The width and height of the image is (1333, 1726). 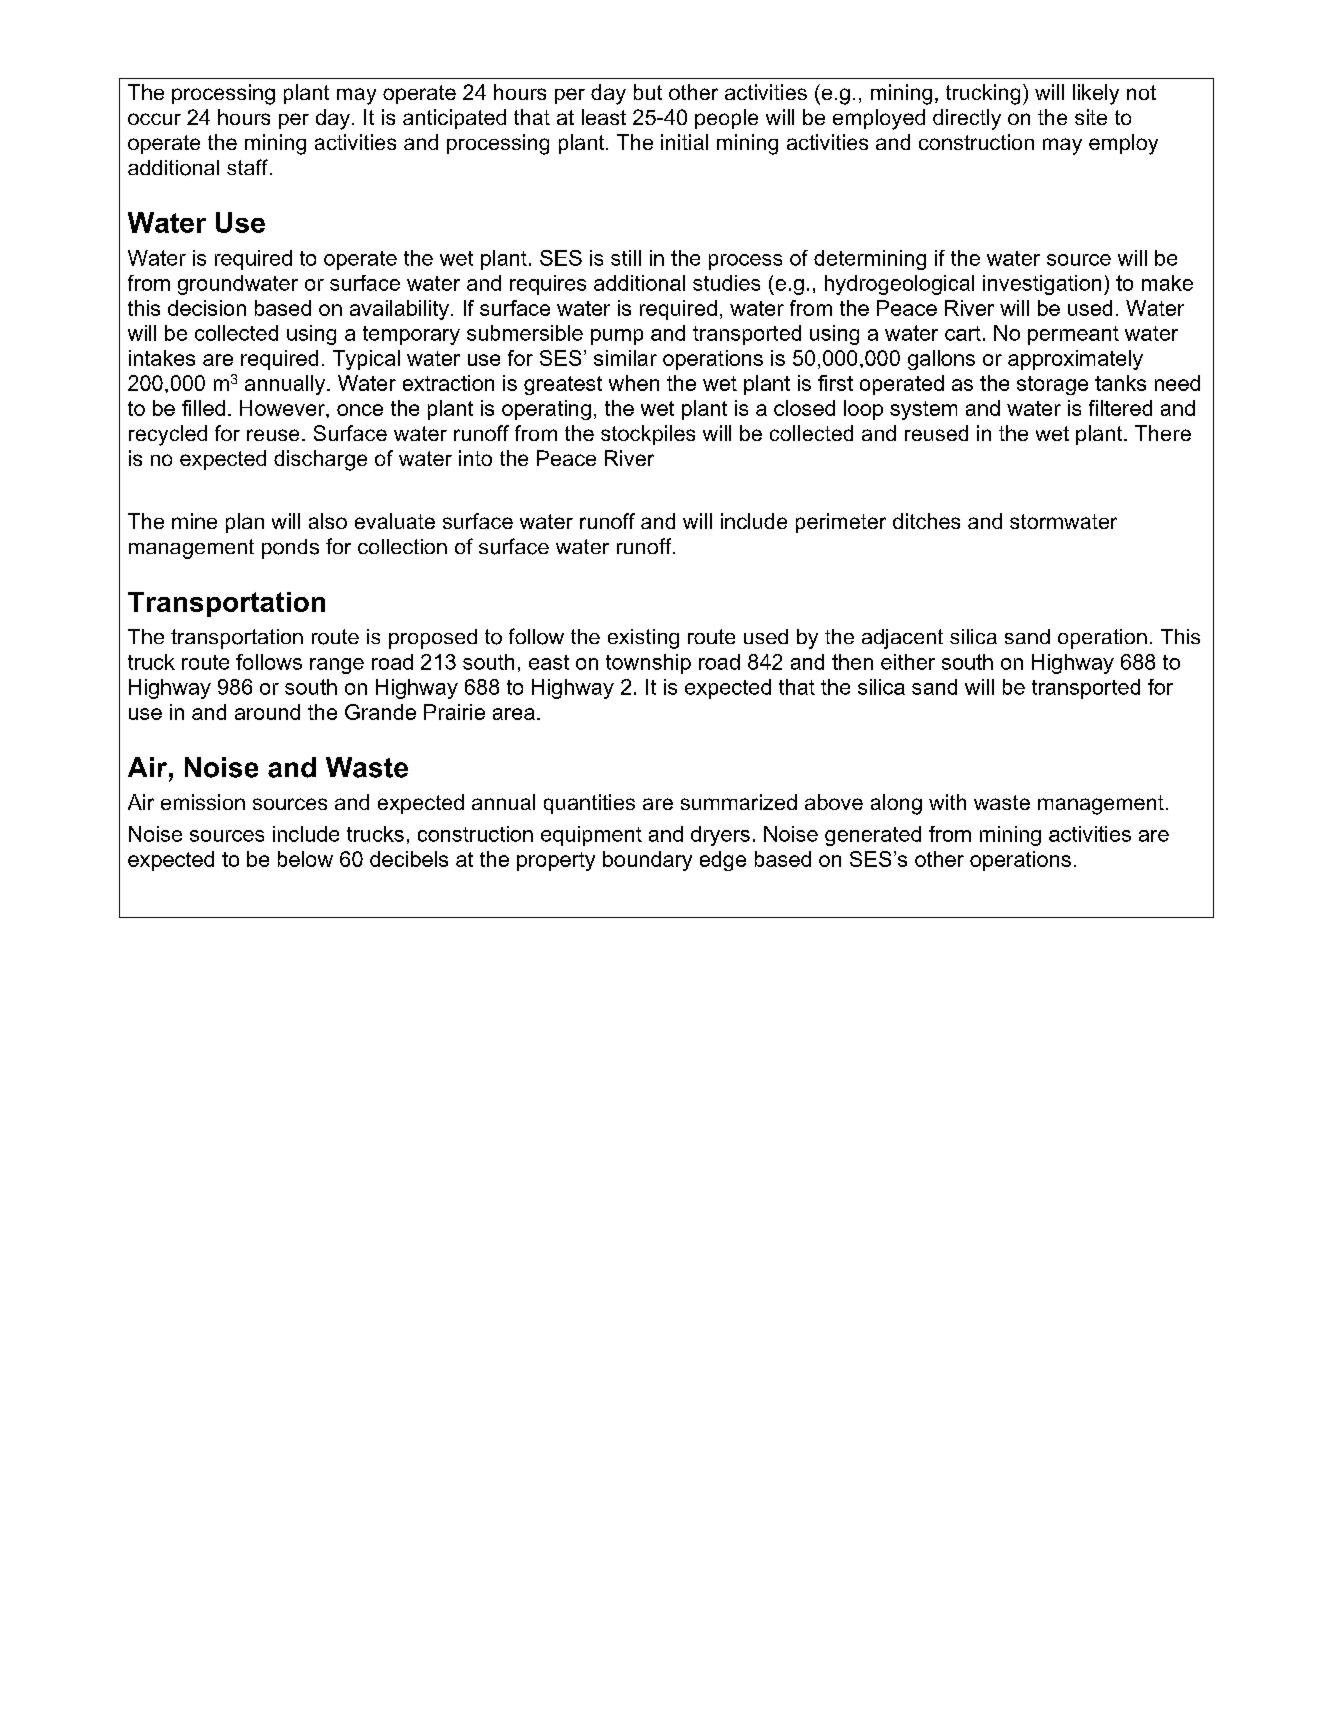 What do you see at coordinates (366, 360) in the image?
I see `Typical` at bounding box center [366, 360].
